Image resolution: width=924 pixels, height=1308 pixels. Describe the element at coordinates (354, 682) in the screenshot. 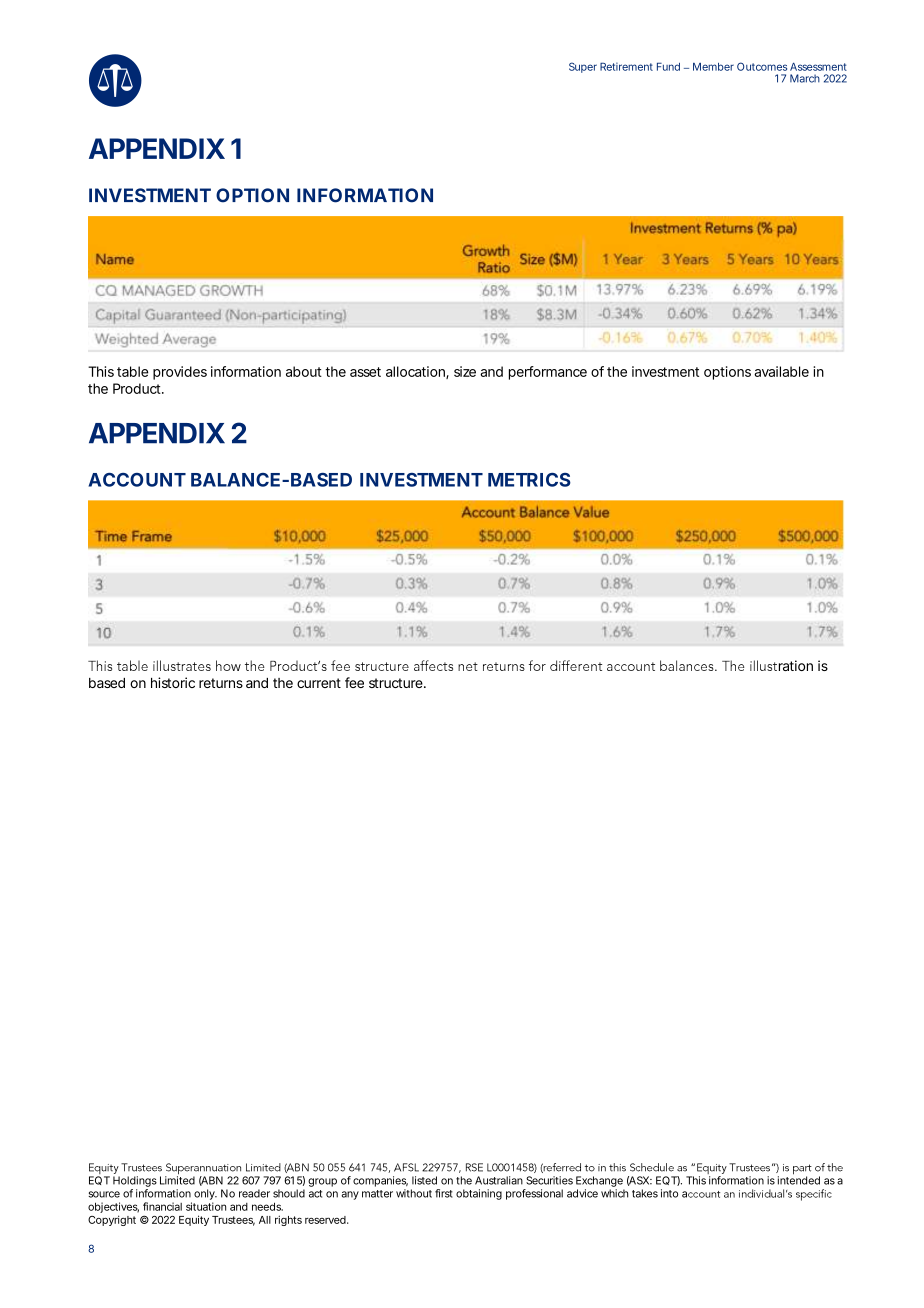

I see `fee` at that location.
